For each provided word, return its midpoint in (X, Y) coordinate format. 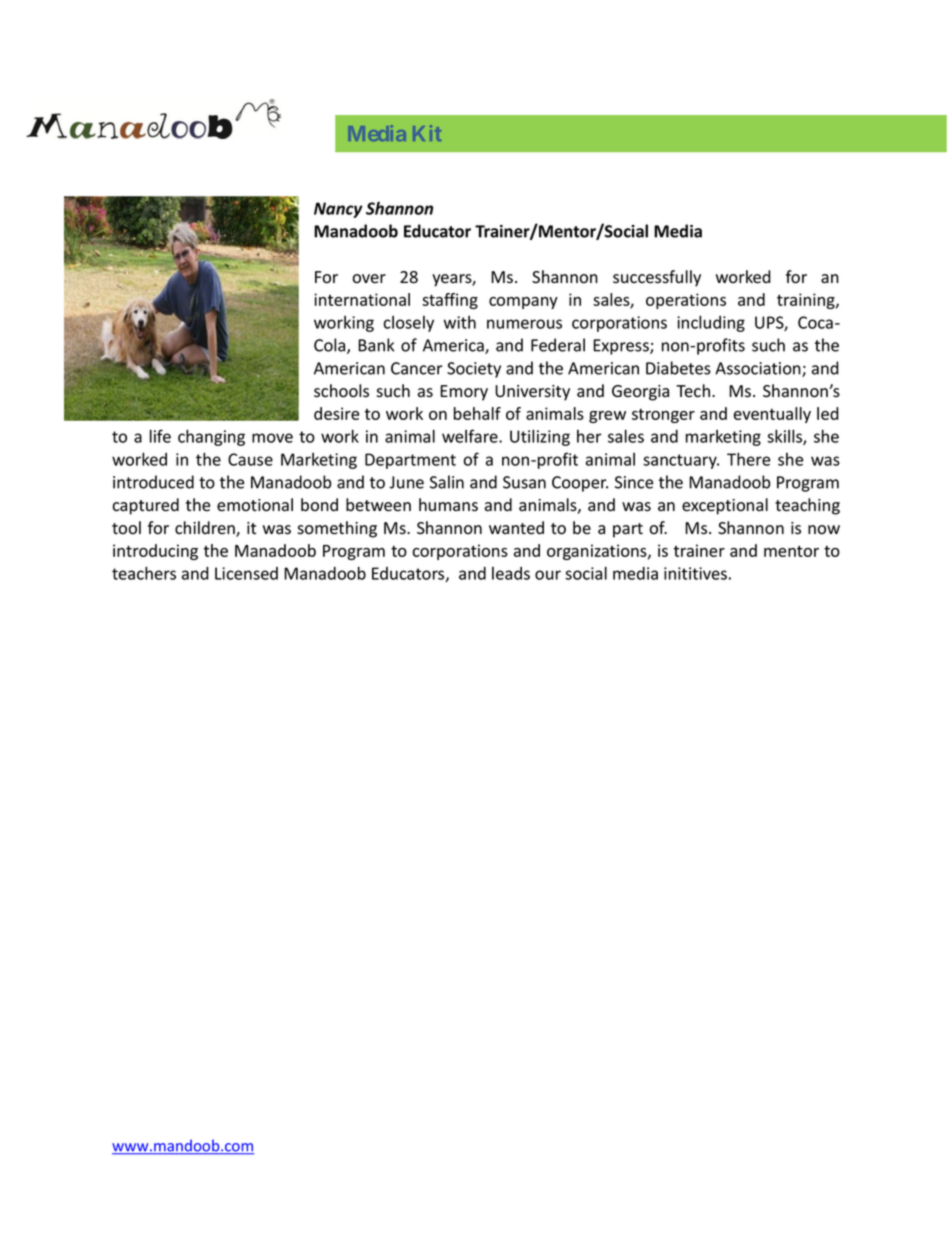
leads (511, 573)
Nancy (338, 210)
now (824, 530)
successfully (657, 278)
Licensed (246, 573)
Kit (427, 133)
